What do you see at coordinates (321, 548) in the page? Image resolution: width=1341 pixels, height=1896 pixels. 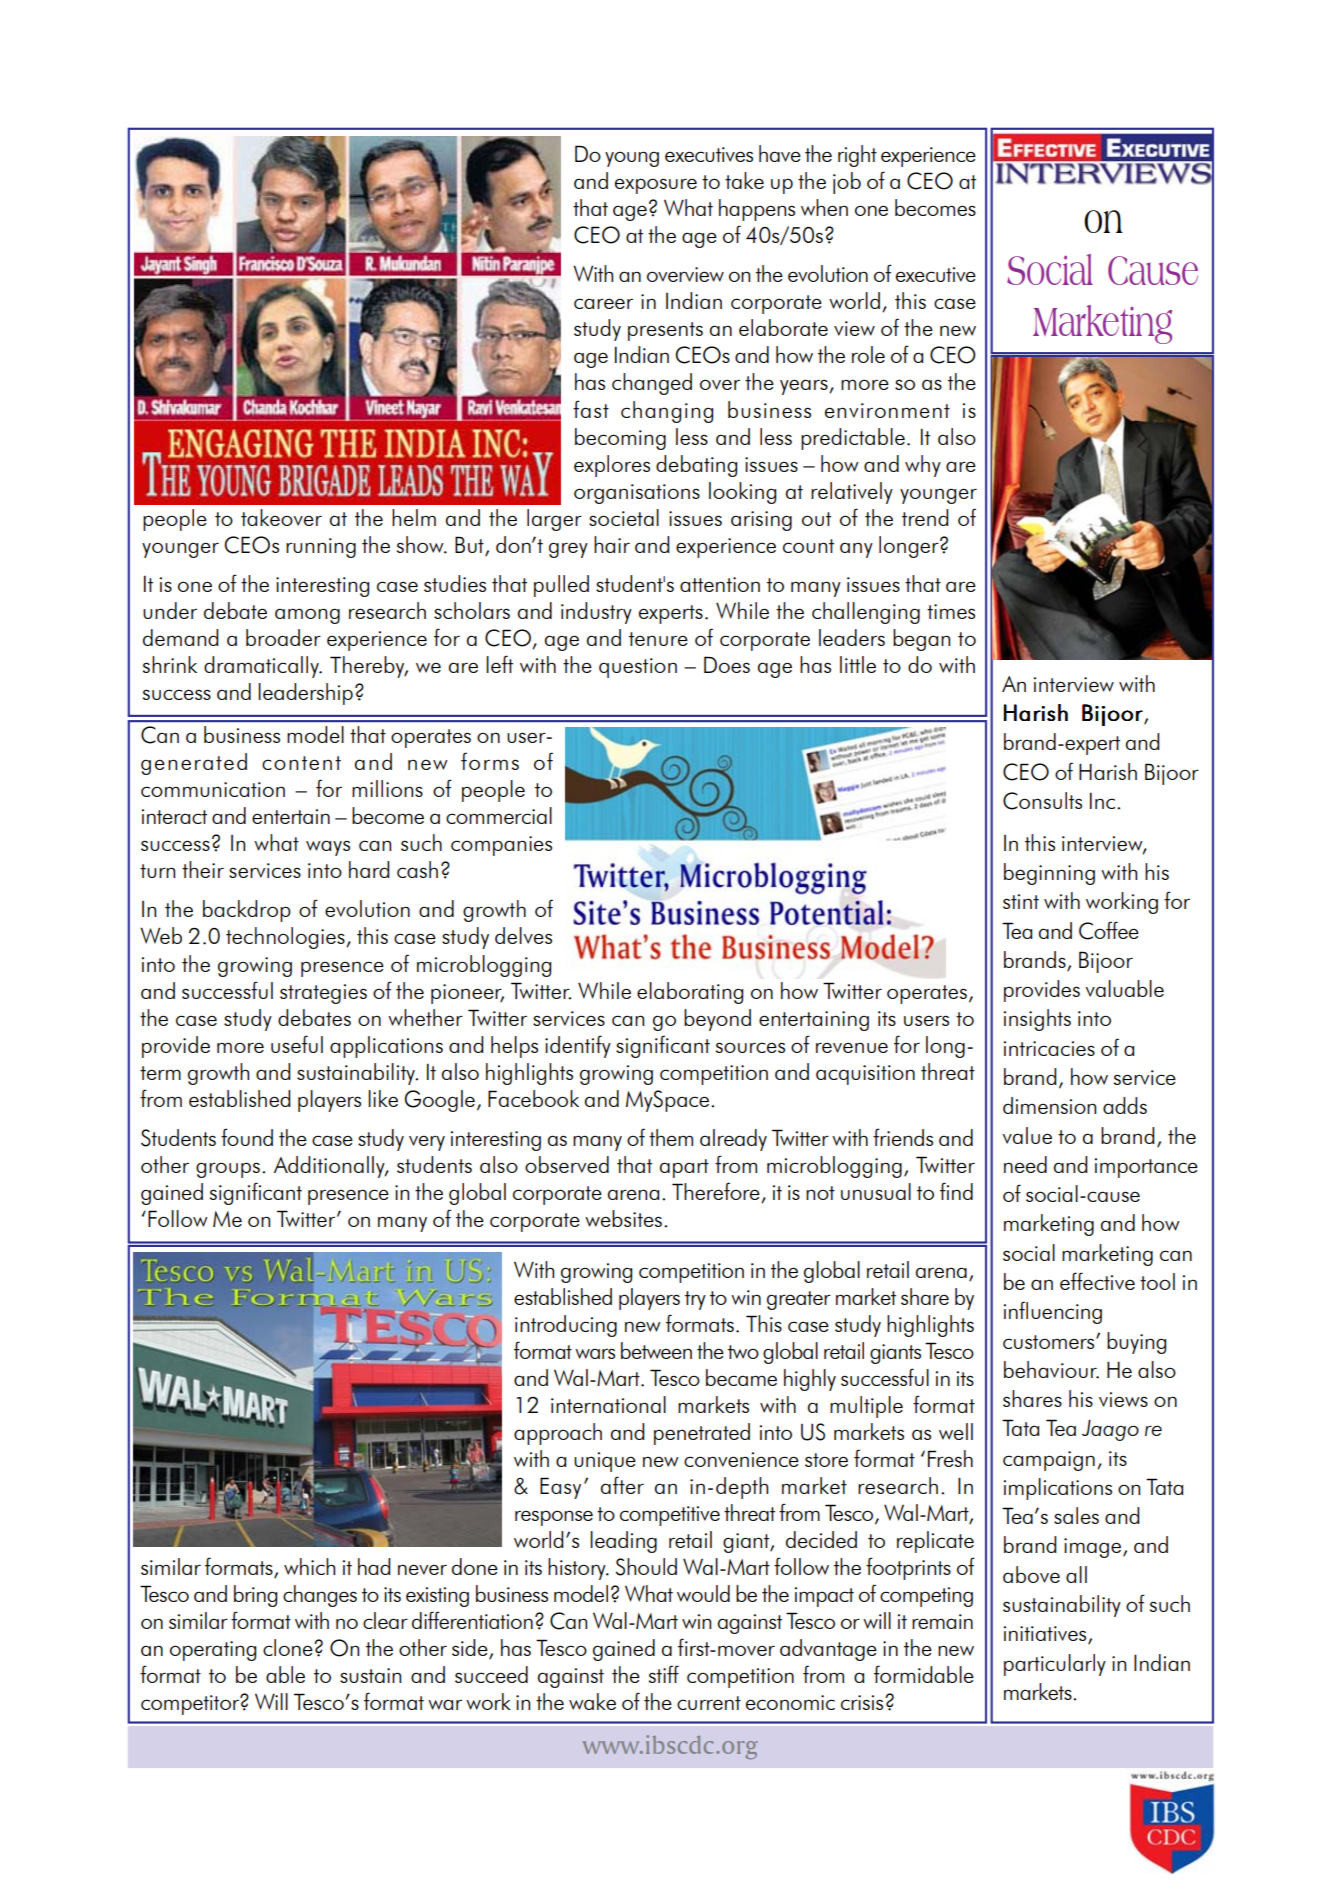 I see `running` at bounding box center [321, 548].
